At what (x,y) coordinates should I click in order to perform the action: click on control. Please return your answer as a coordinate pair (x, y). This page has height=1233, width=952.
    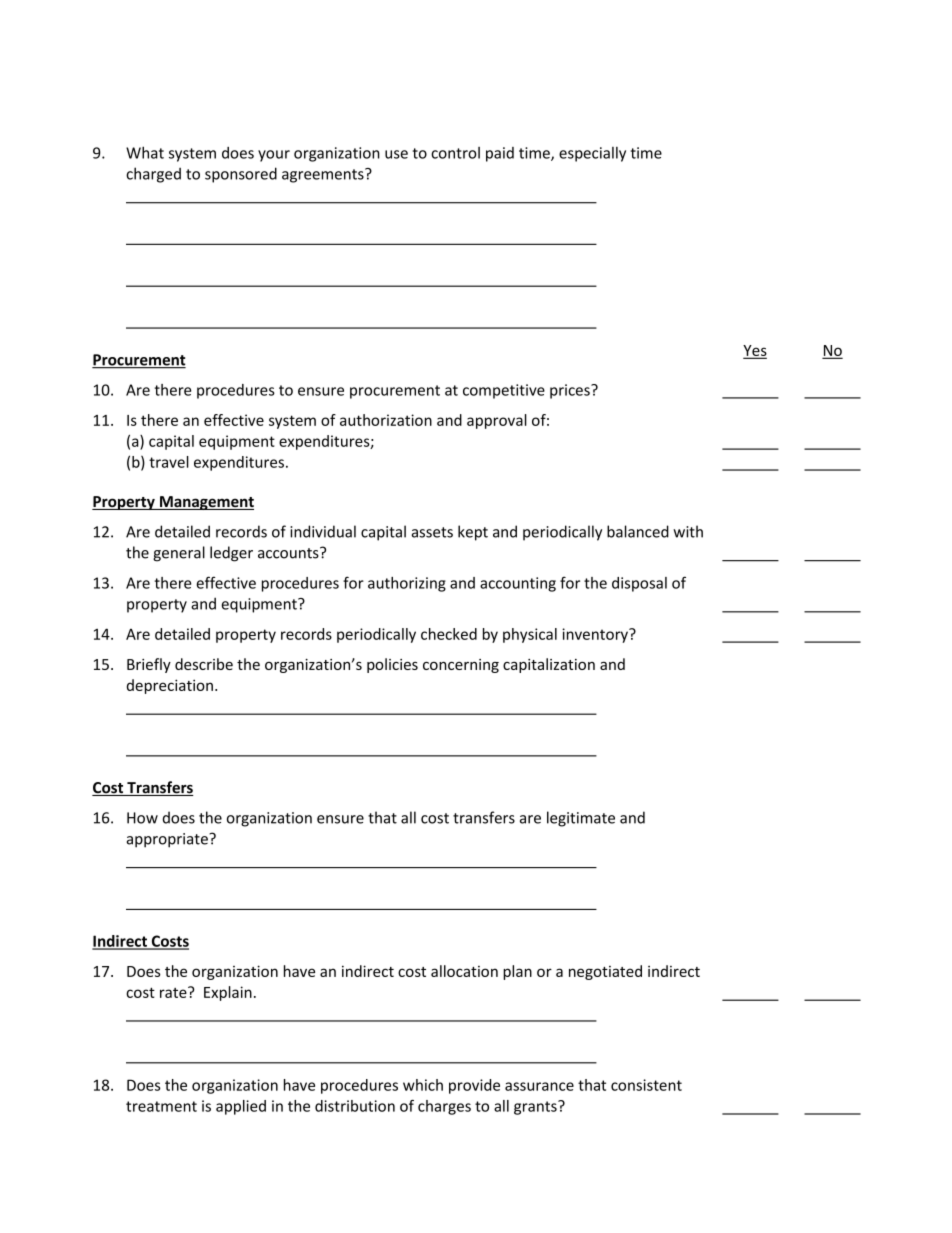
    Looking at the image, I should click on (455, 153).
